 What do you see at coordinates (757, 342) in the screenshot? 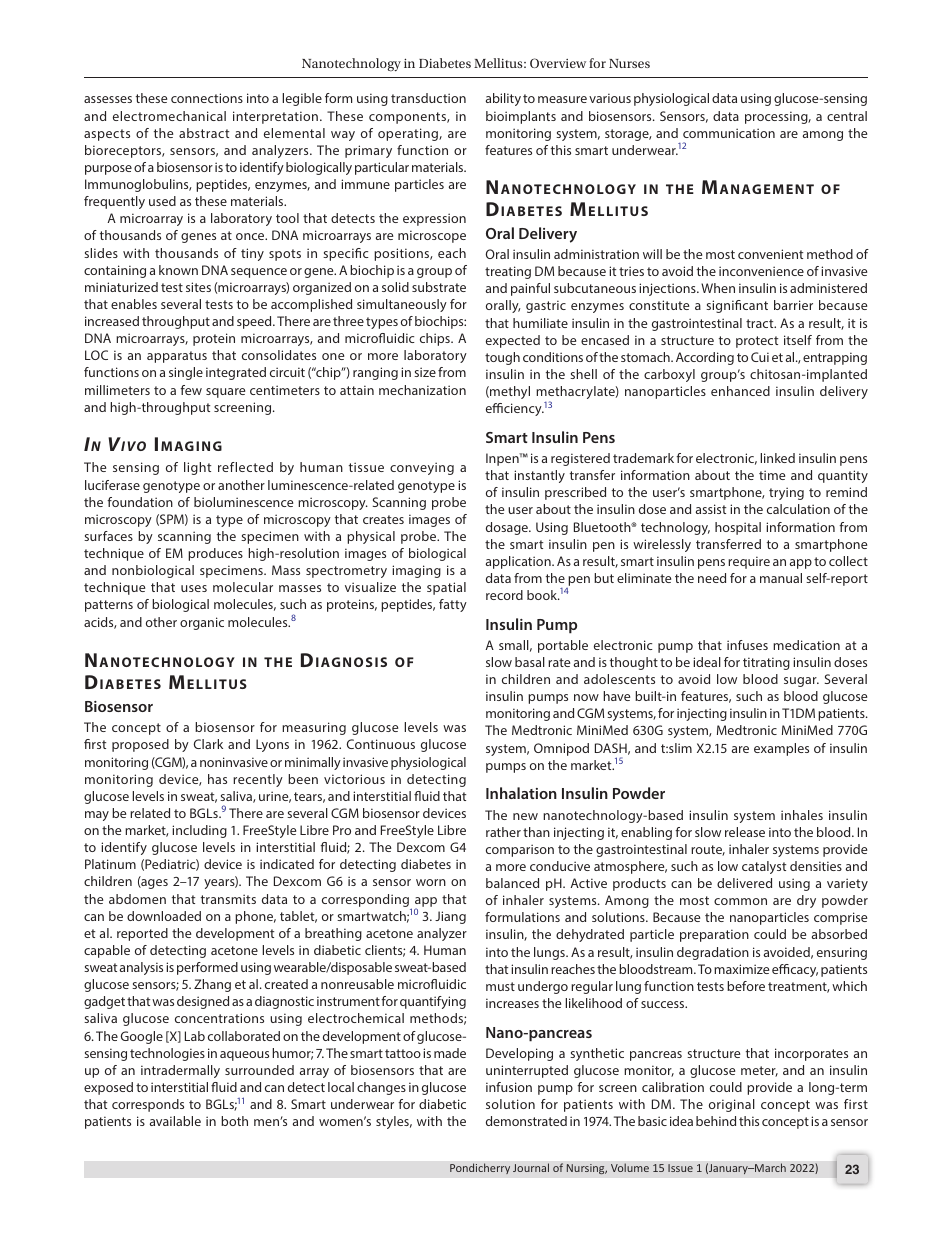
I see `protect` at bounding box center [757, 342].
